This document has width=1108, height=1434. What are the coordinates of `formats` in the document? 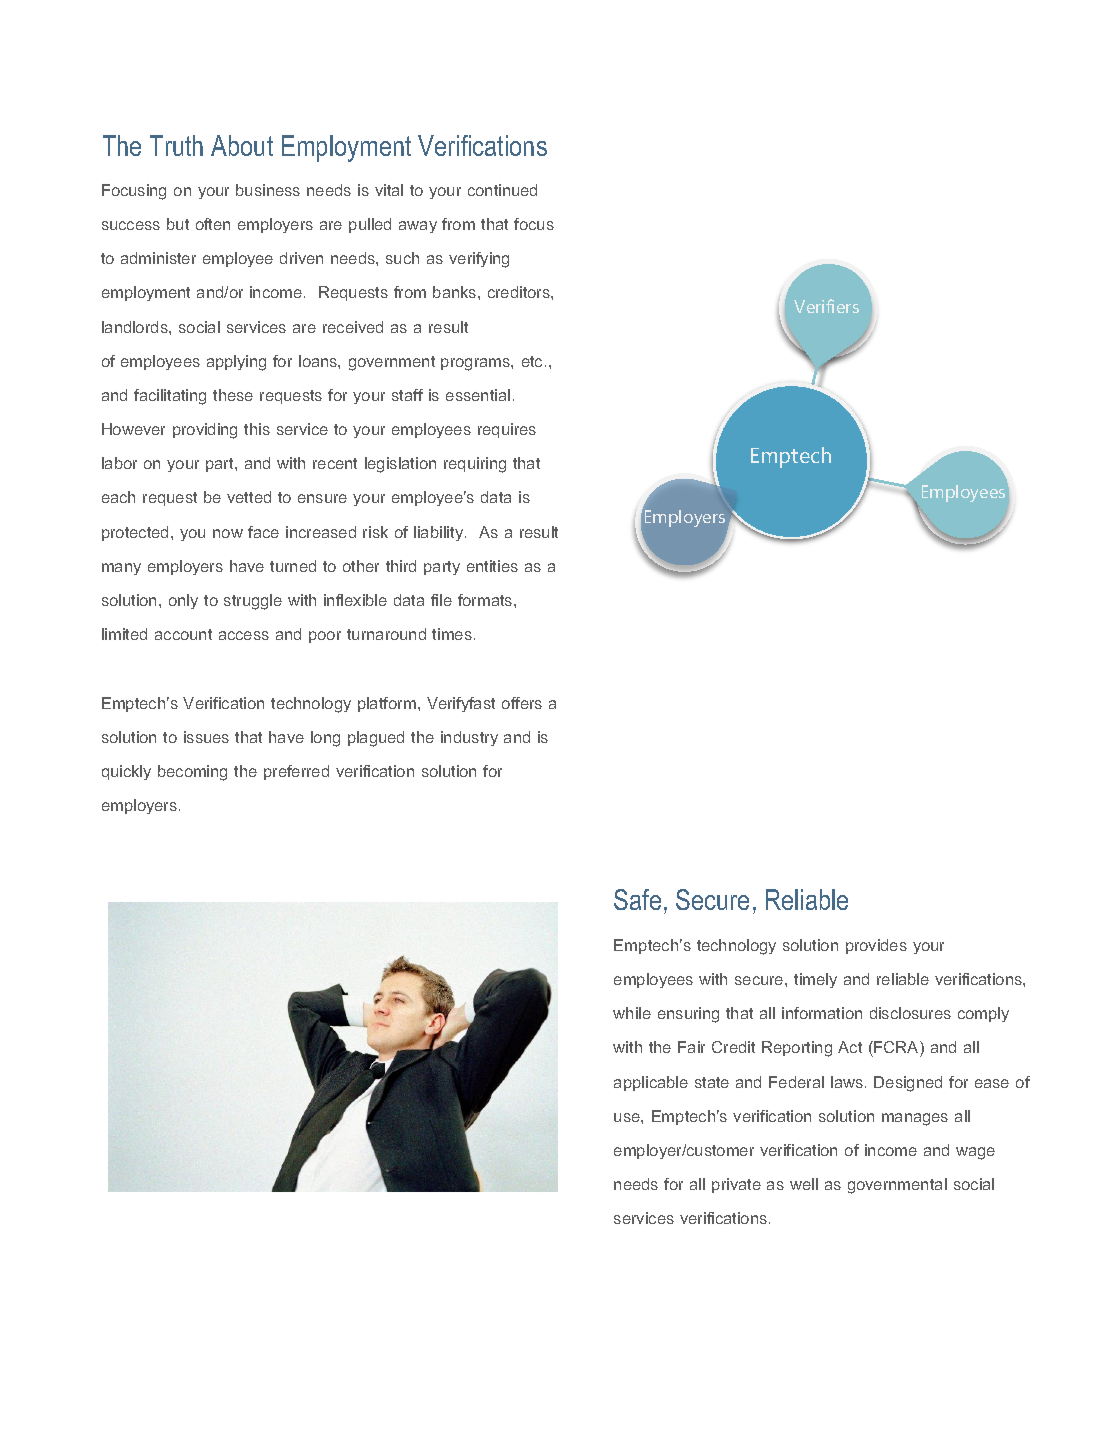 It's located at (486, 600).
